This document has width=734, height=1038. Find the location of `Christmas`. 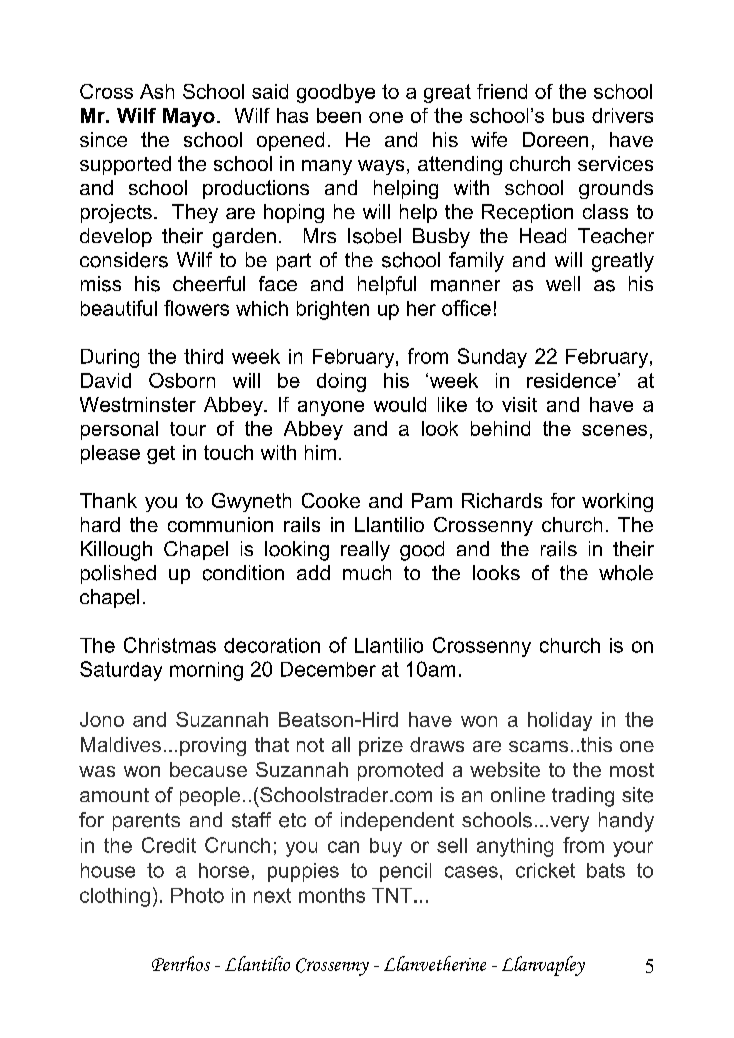

Christmas is located at coordinates (170, 645).
